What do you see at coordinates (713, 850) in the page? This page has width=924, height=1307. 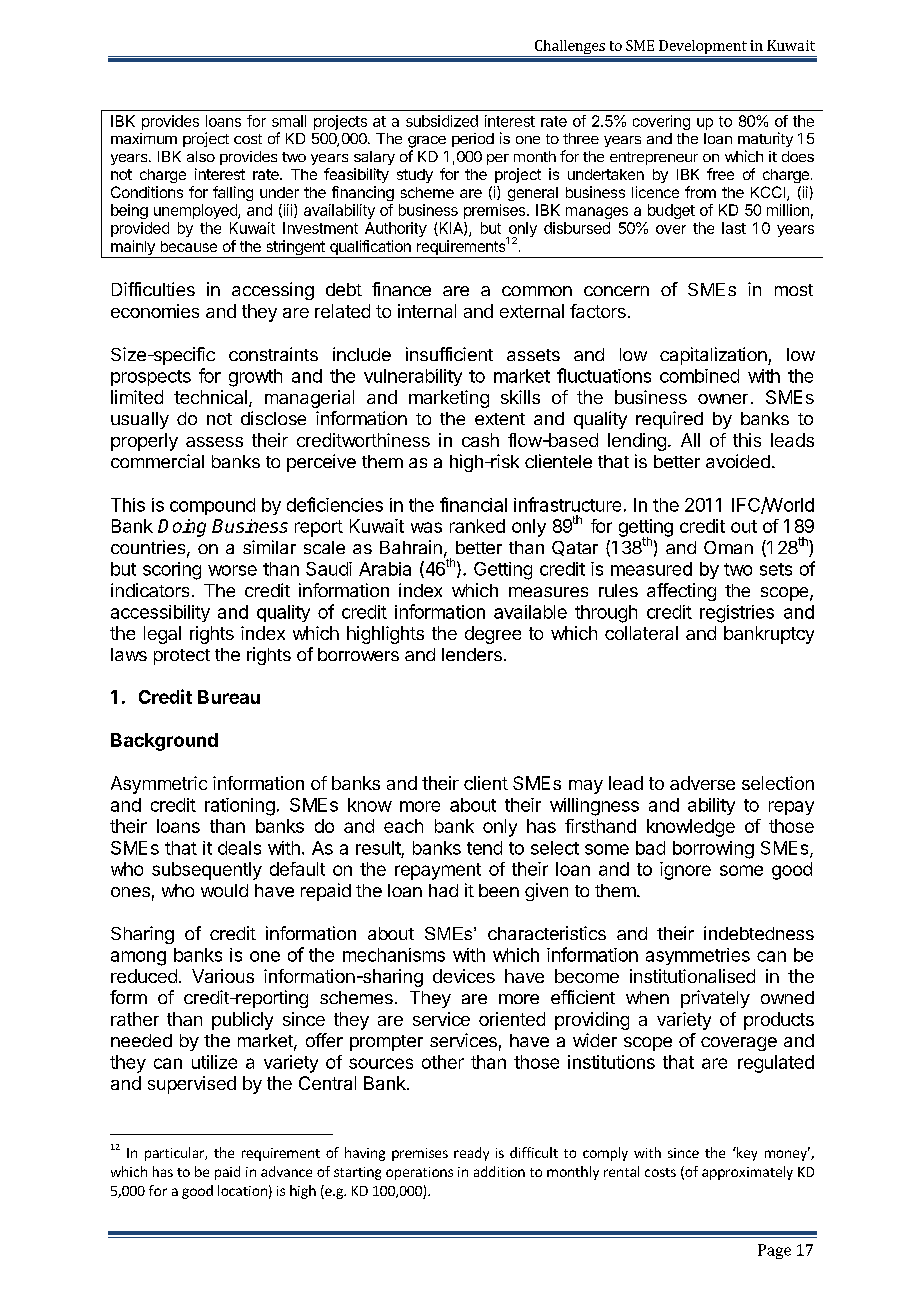 I see `borrowing` at bounding box center [713, 850].
